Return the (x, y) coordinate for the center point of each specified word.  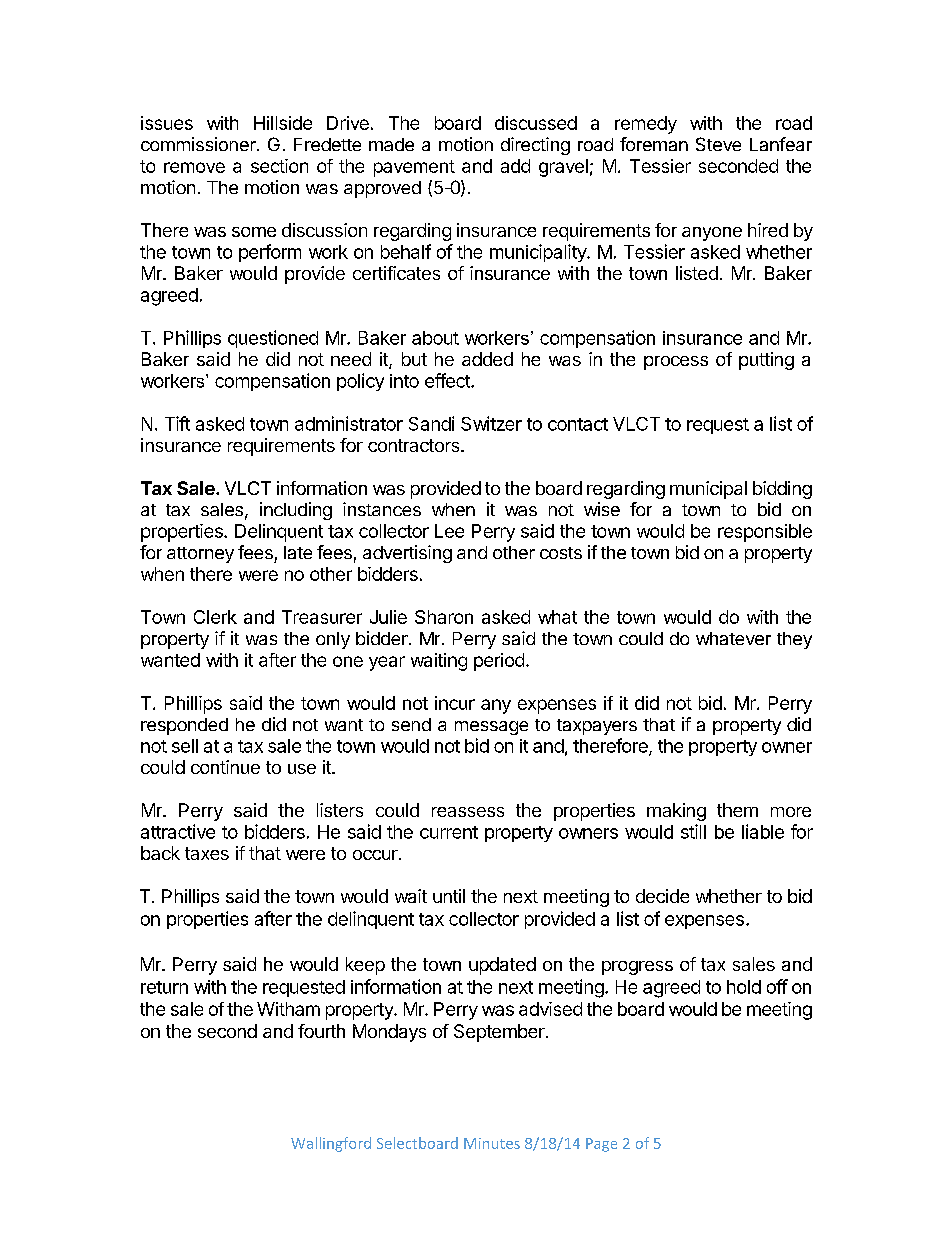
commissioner (199, 144)
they (794, 640)
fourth (321, 1031)
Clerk (215, 617)
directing (535, 146)
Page (601, 1145)
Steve (718, 144)
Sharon (444, 617)
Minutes (492, 1143)
